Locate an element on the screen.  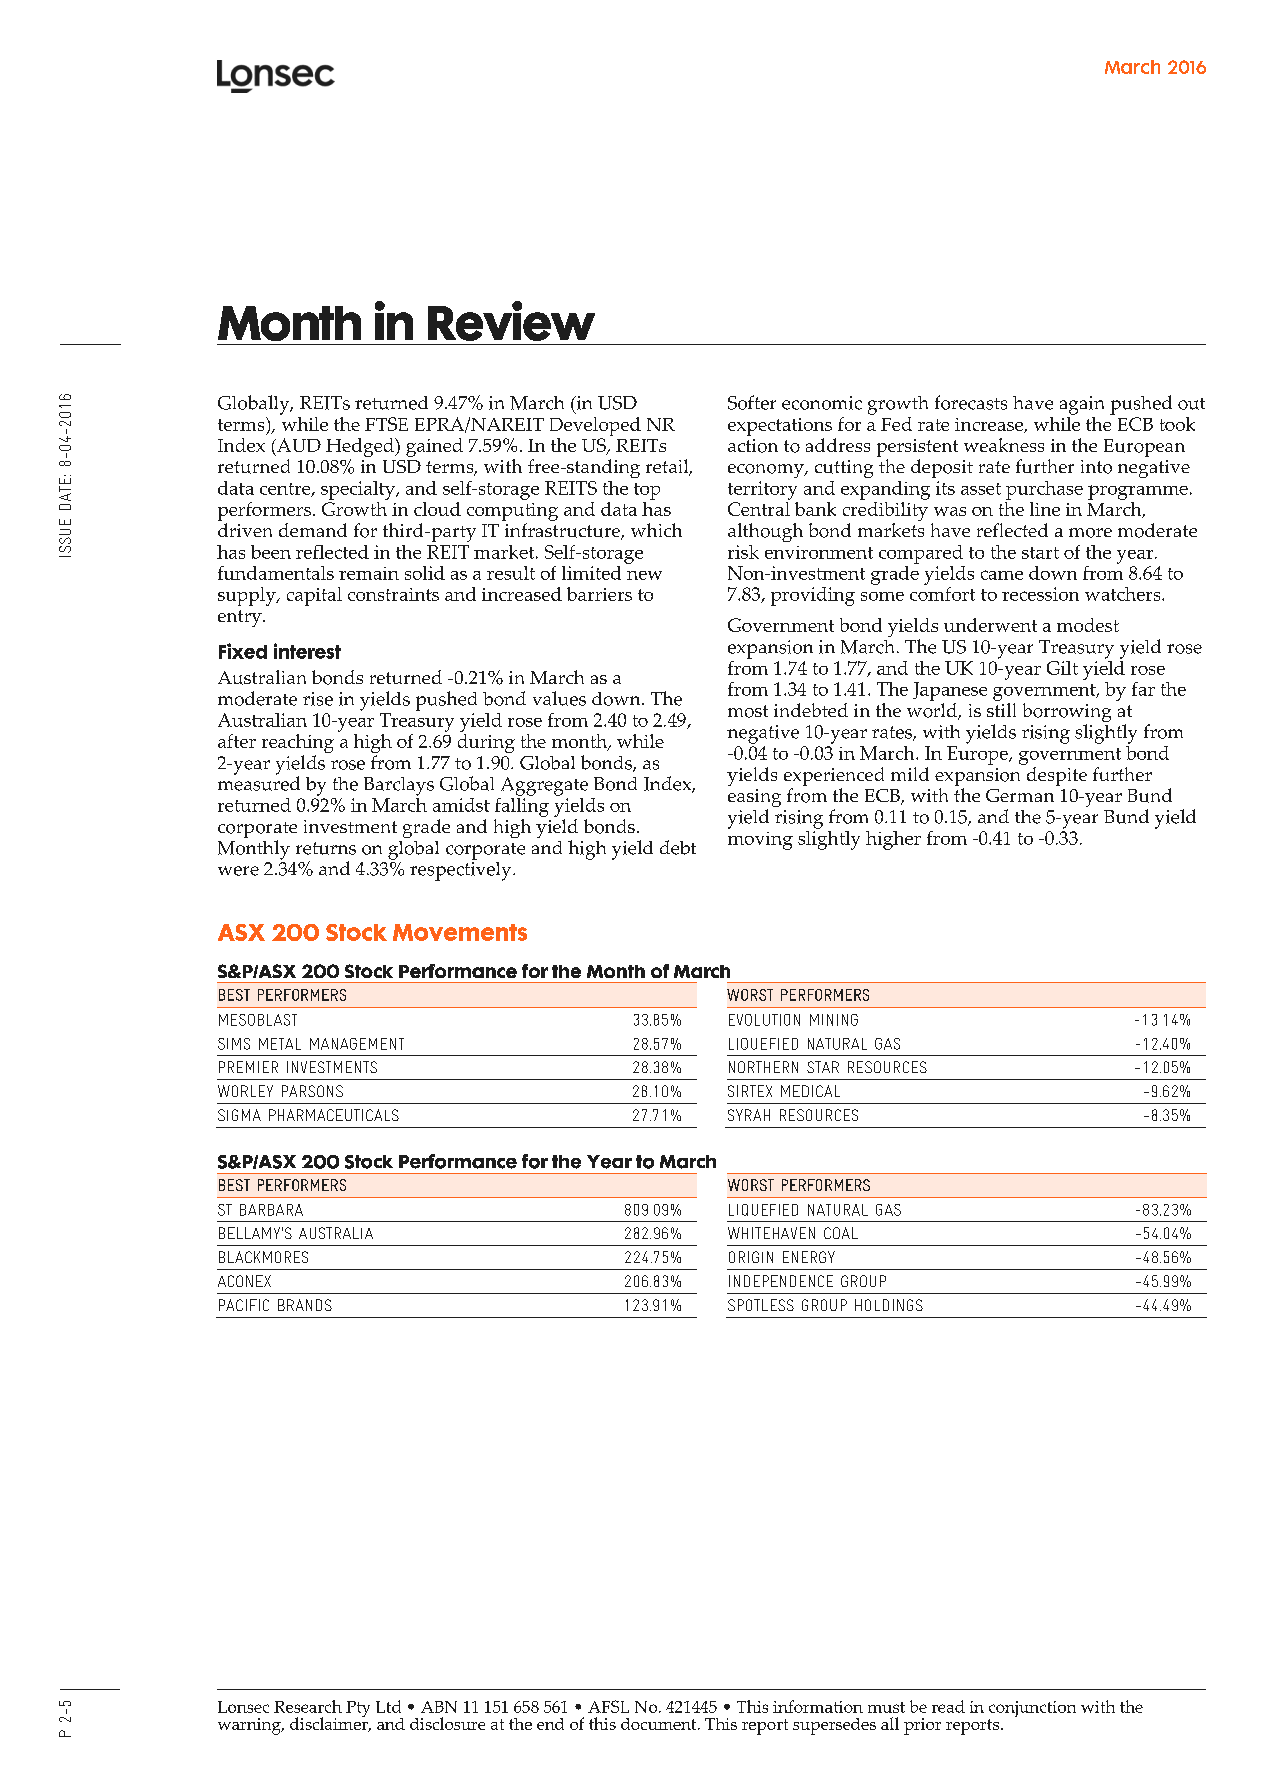
Pty is located at coordinates (358, 1709).
